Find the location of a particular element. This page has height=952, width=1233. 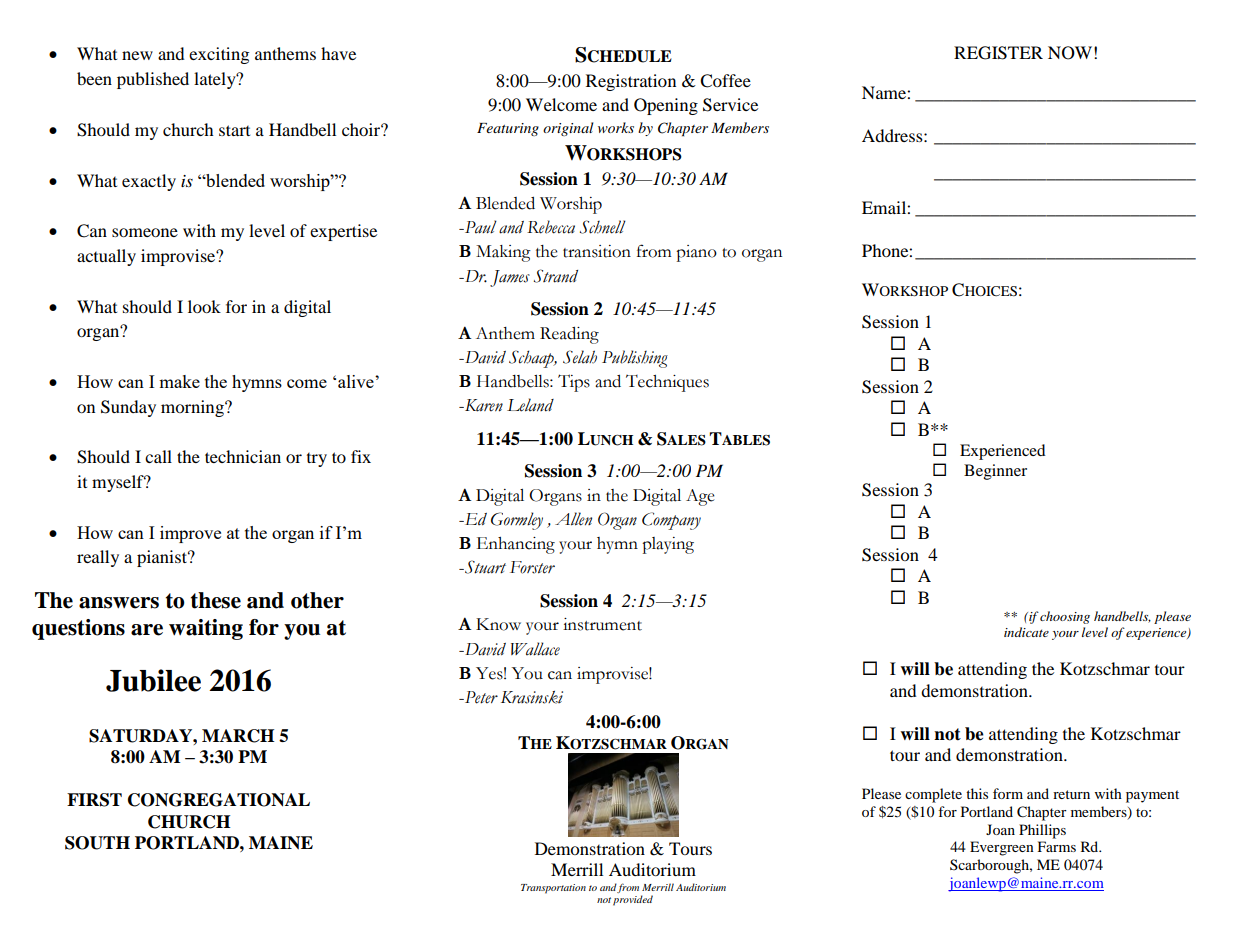

Krasinski is located at coordinates (532, 697).
